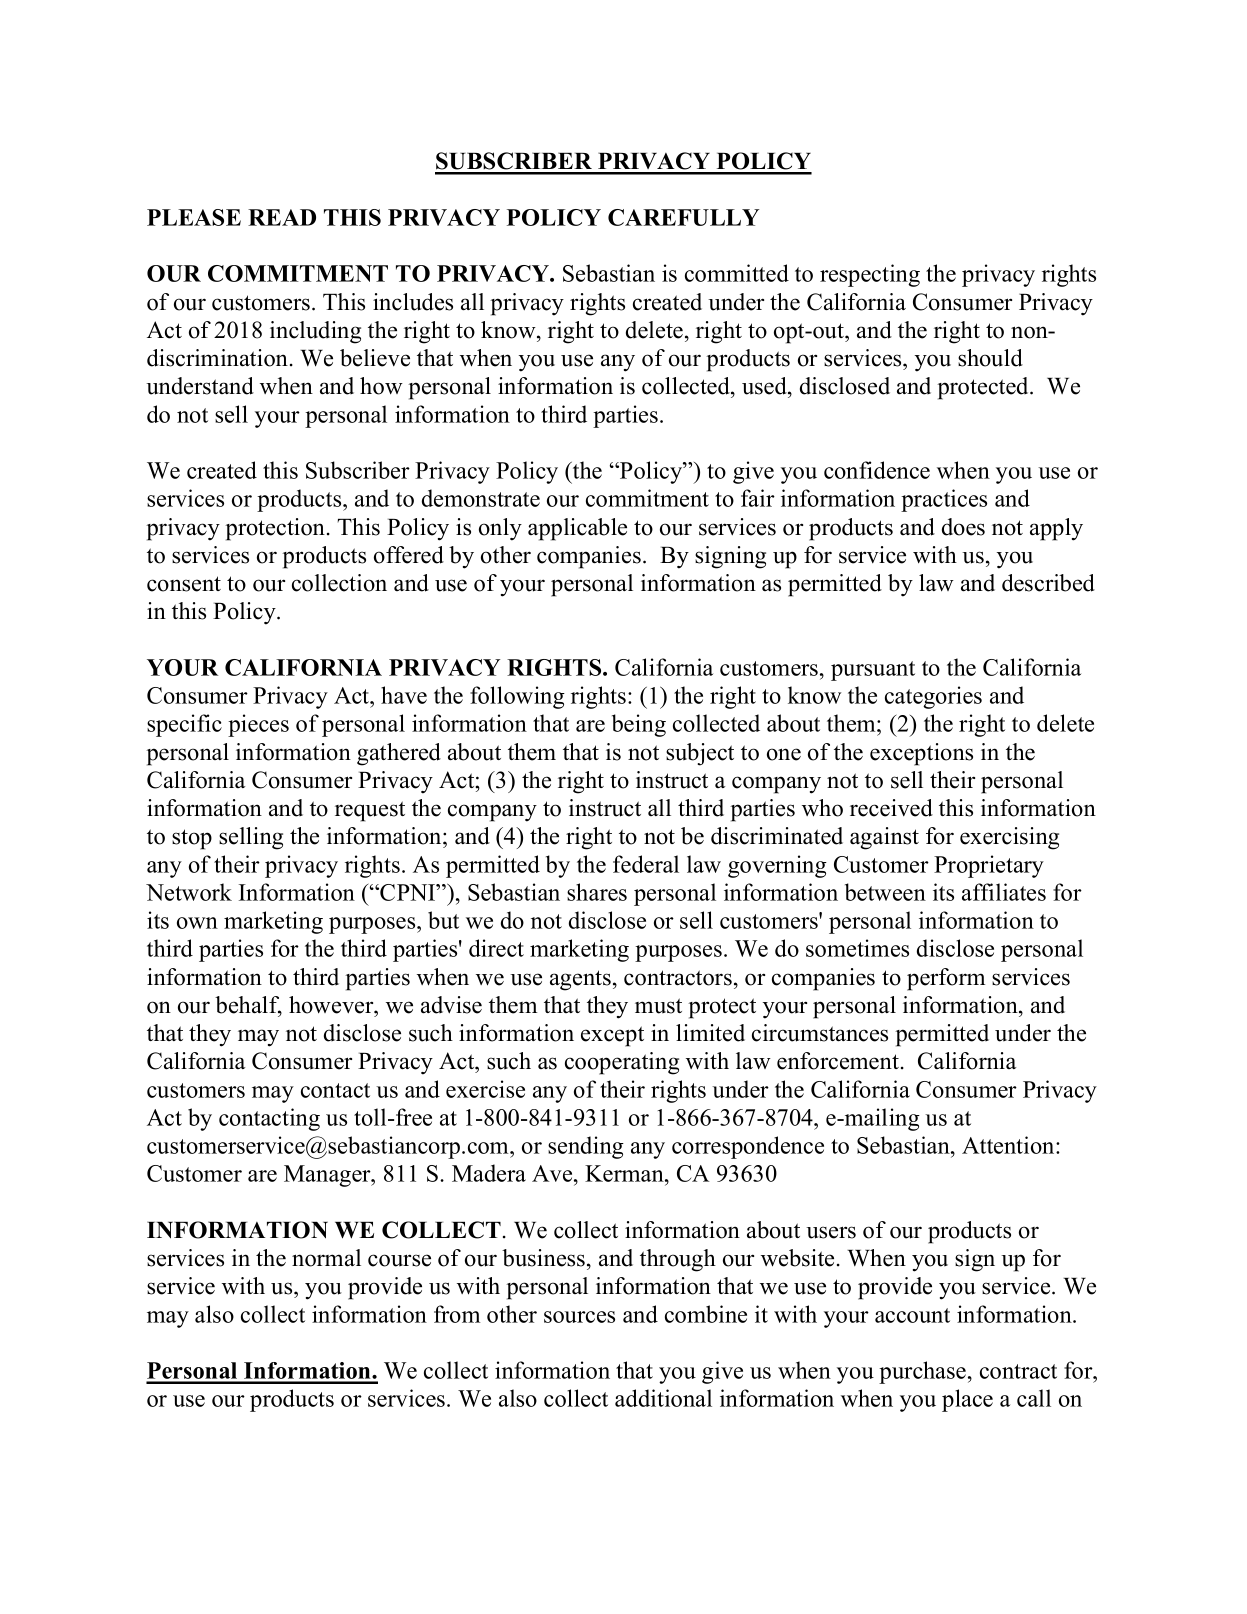  Describe the element at coordinates (577, 529) in the screenshot. I see `applicable` at that location.
